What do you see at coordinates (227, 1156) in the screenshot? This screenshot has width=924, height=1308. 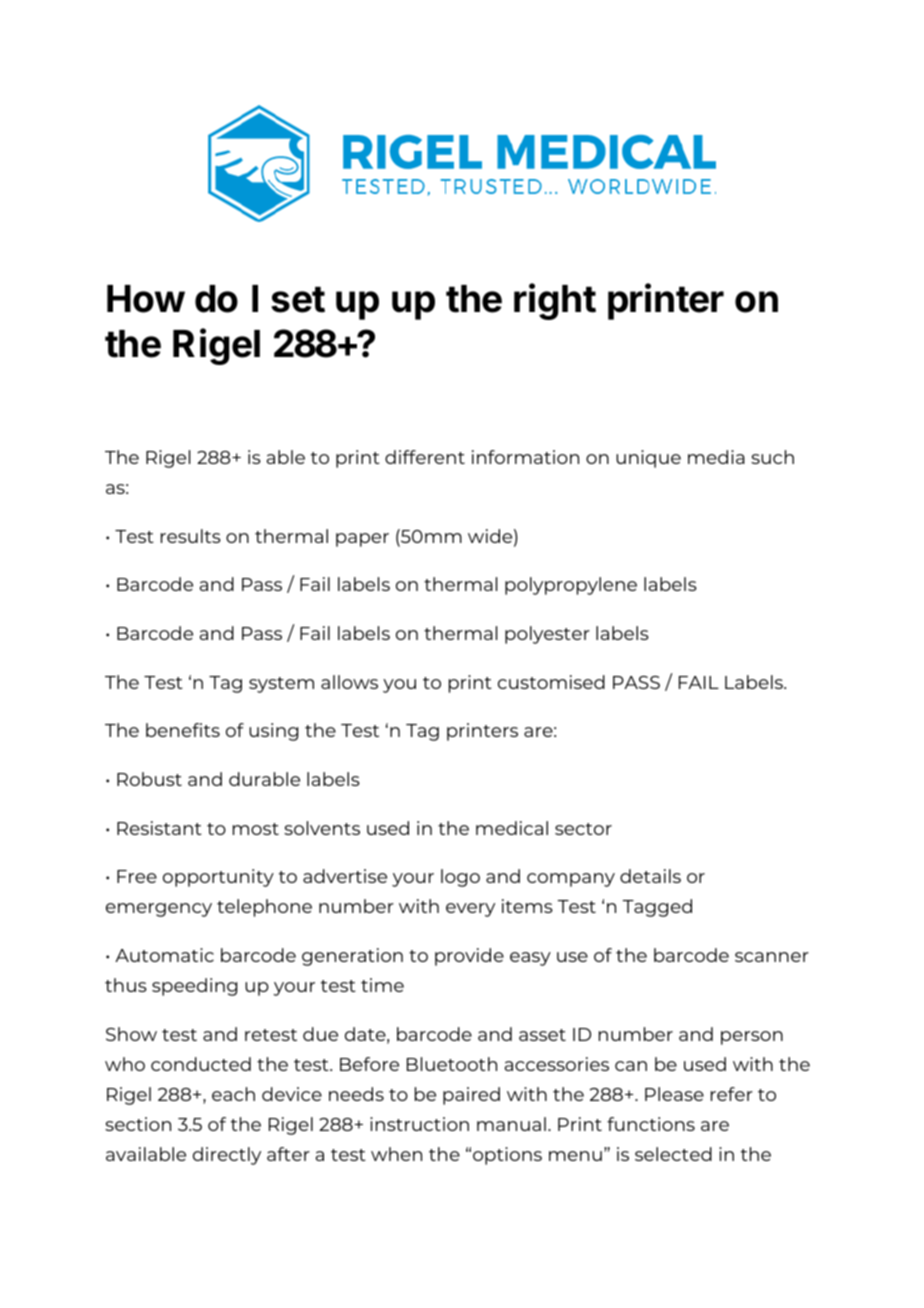 I see `directly` at bounding box center [227, 1156].
